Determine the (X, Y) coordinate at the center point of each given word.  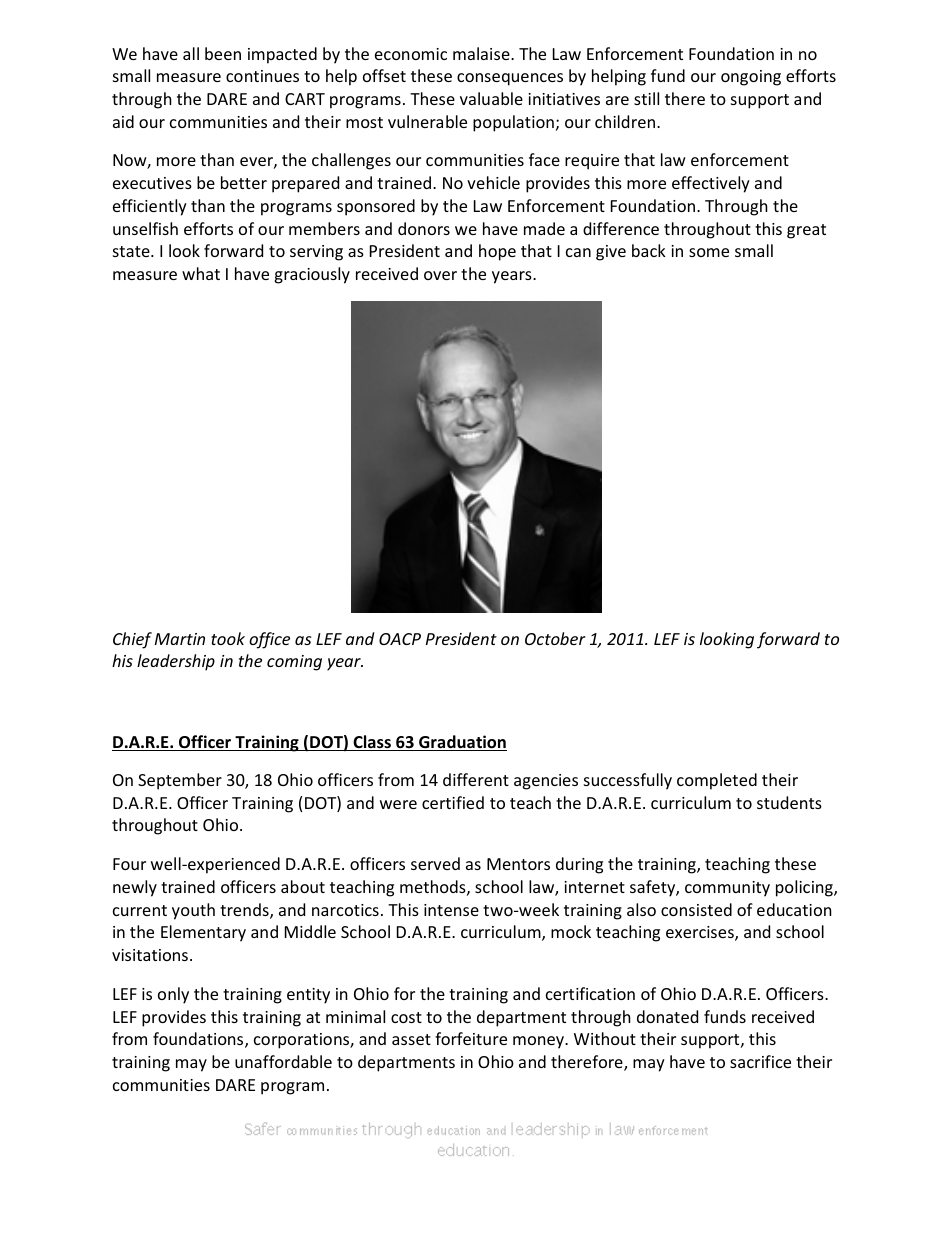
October (555, 638)
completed (717, 781)
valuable (491, 98)
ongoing (751, 78)
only (173, 995)
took (228, 638)
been (223, 53)
